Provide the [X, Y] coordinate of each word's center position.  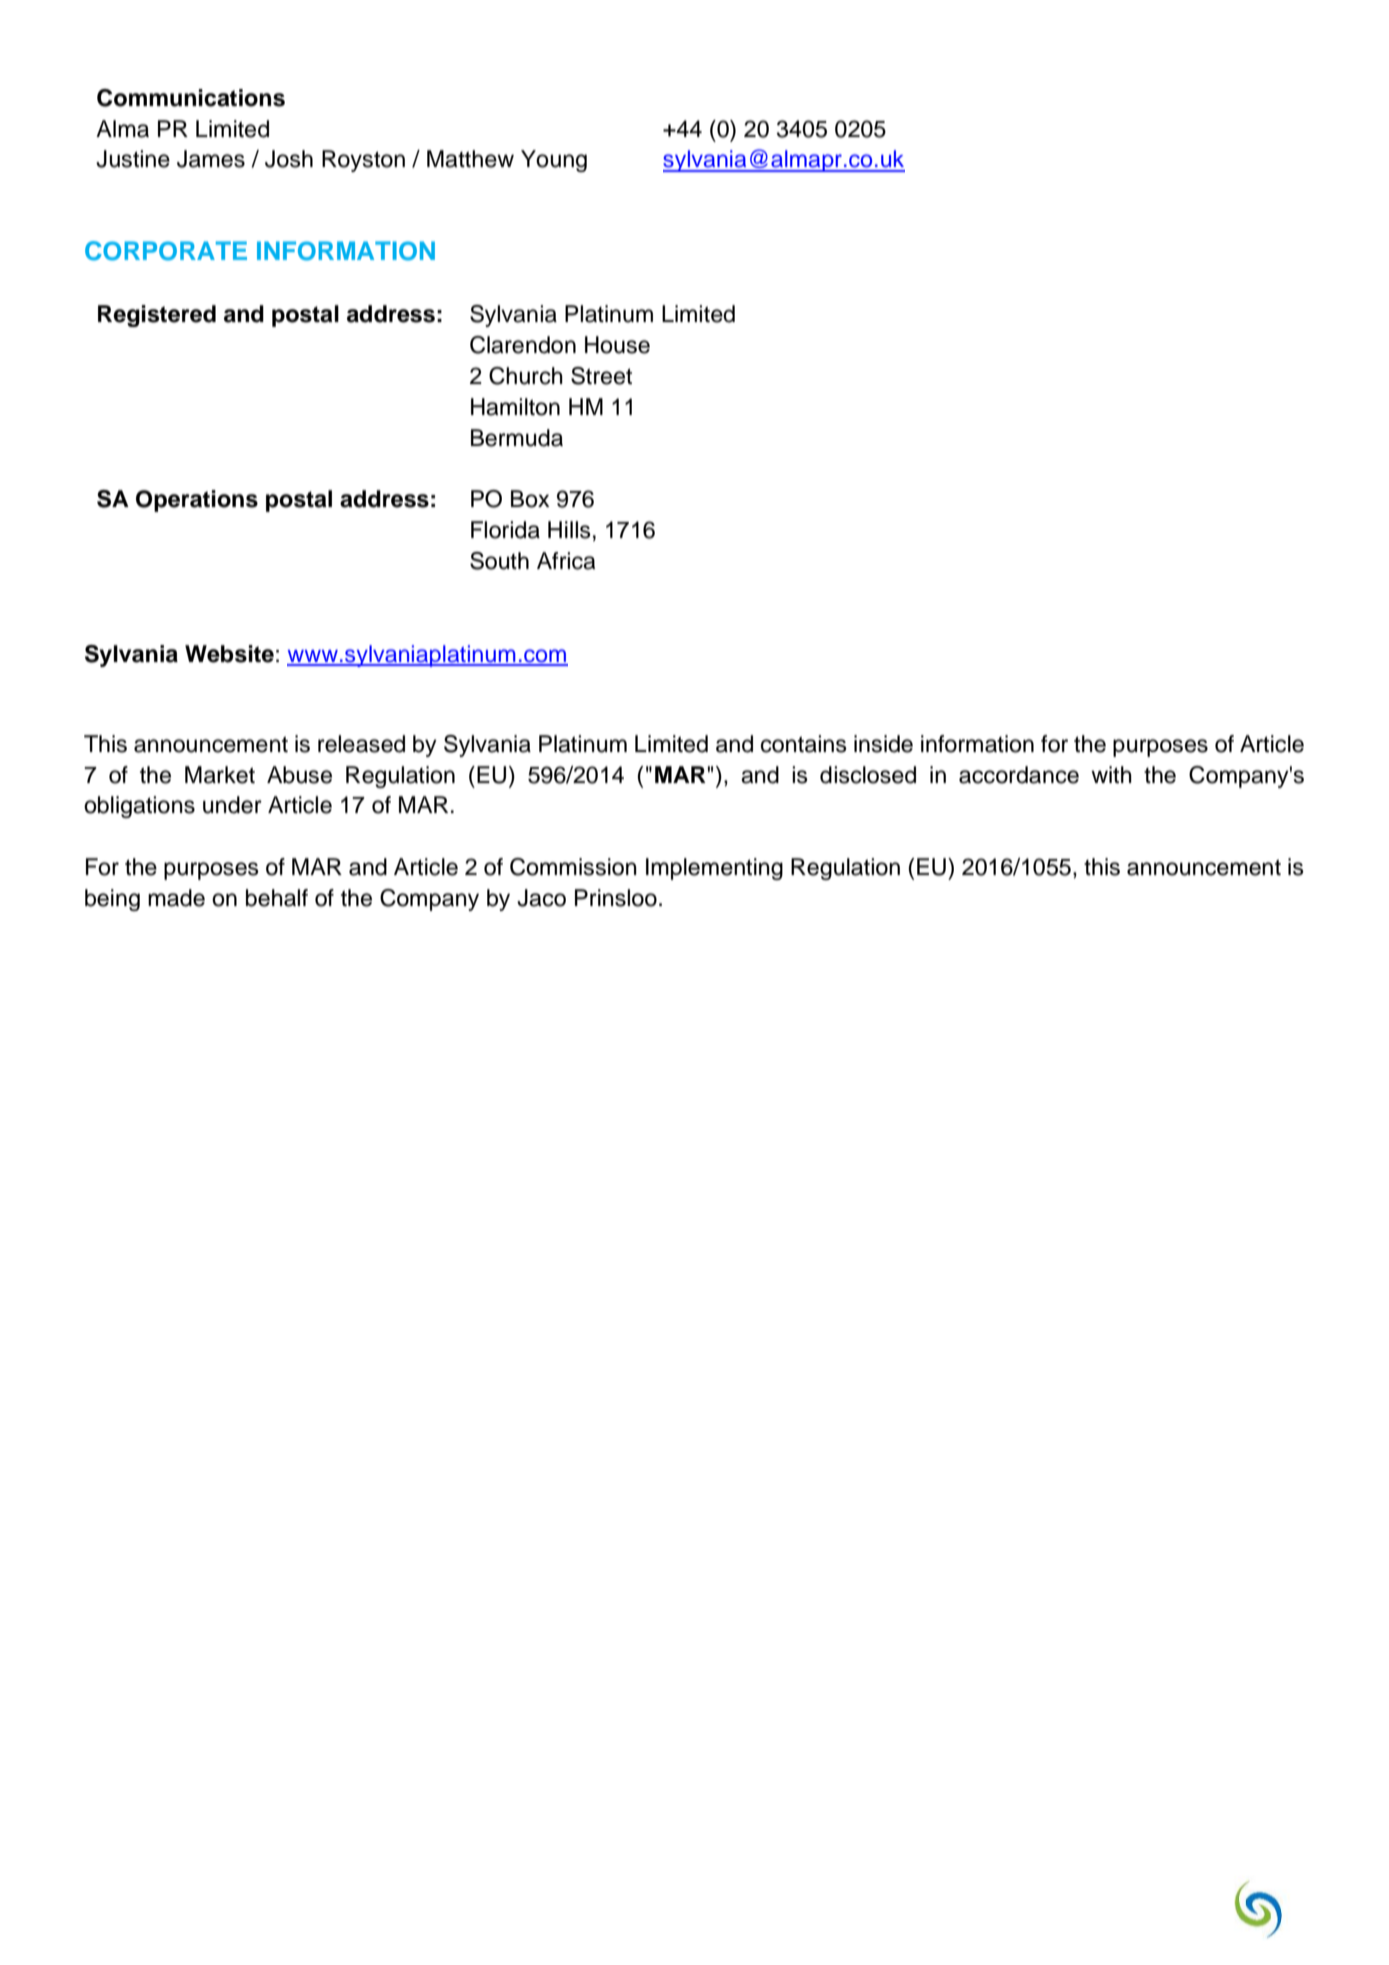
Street [601, 376]
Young [554, 161]
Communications [191, 98]
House [617, 345]
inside [883, 744]
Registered [157, 316]
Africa [566, 561]
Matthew [470, 159]
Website [229, 654]
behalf [277, 898]
